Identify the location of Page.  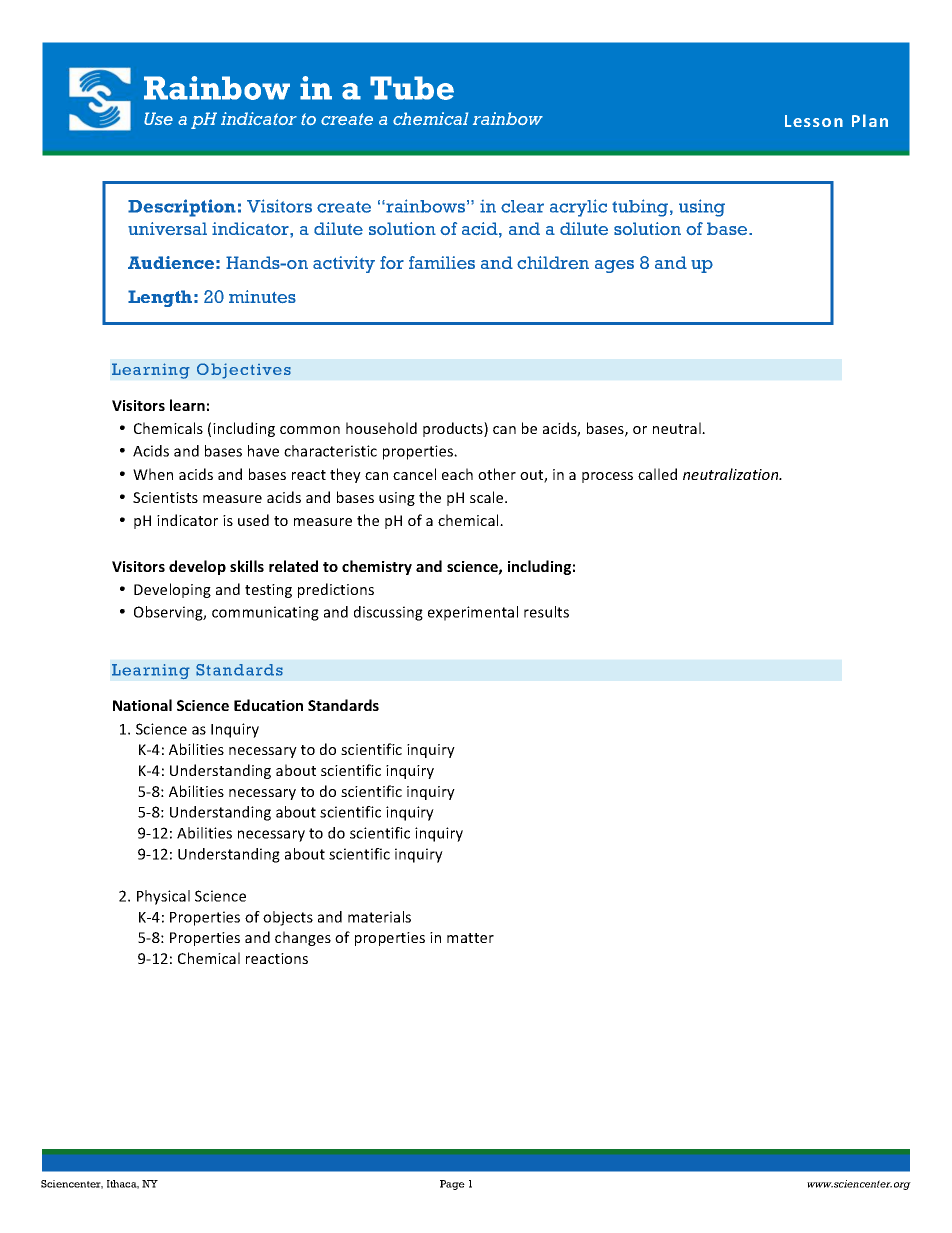
(452, 1185).
